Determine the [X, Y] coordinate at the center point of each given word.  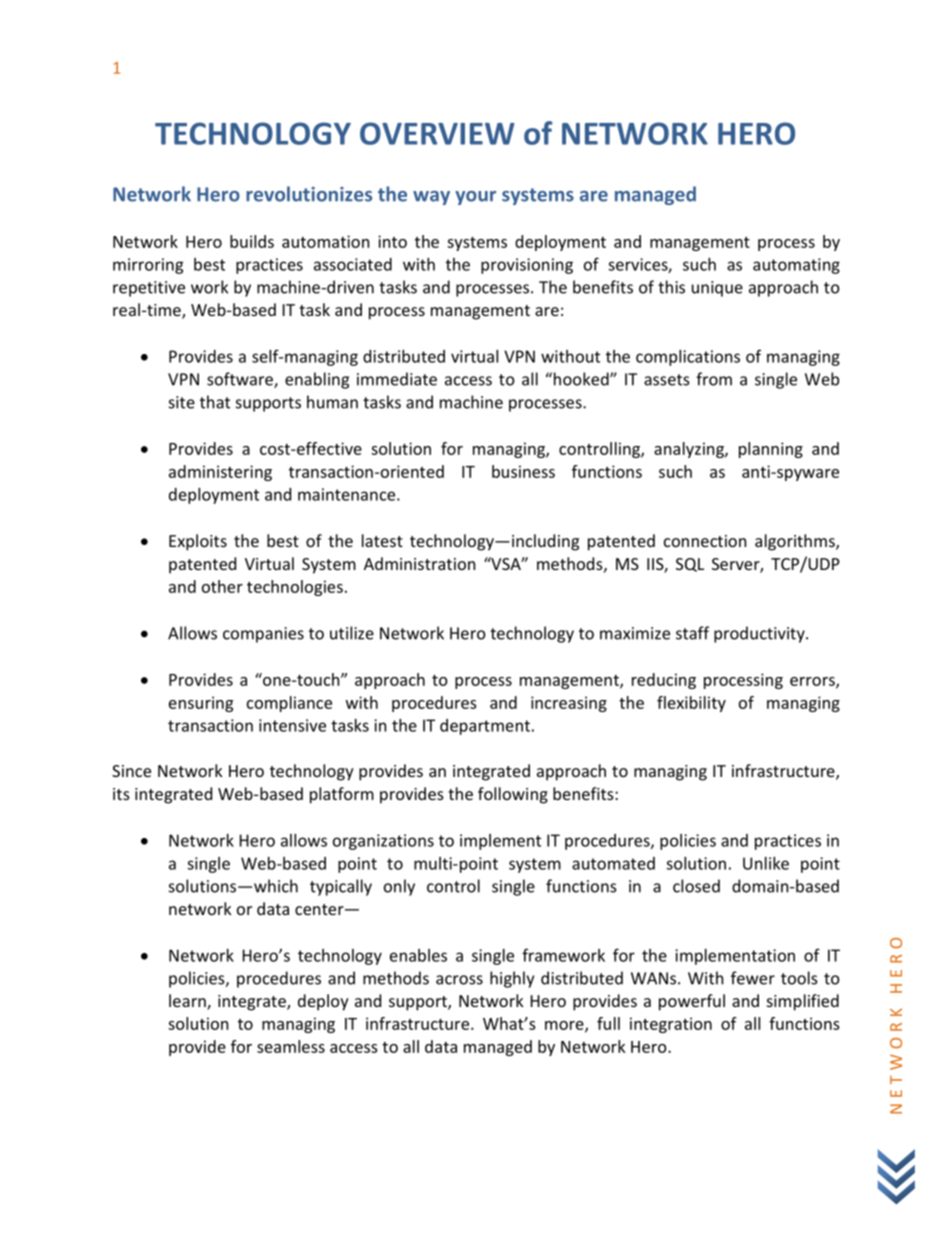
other [222, 586]
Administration [419, 563]
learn [188, 1002]
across [459, 980]
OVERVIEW [437, 133]
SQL [690, 565]
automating [796, 266]
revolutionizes [309, 194]
